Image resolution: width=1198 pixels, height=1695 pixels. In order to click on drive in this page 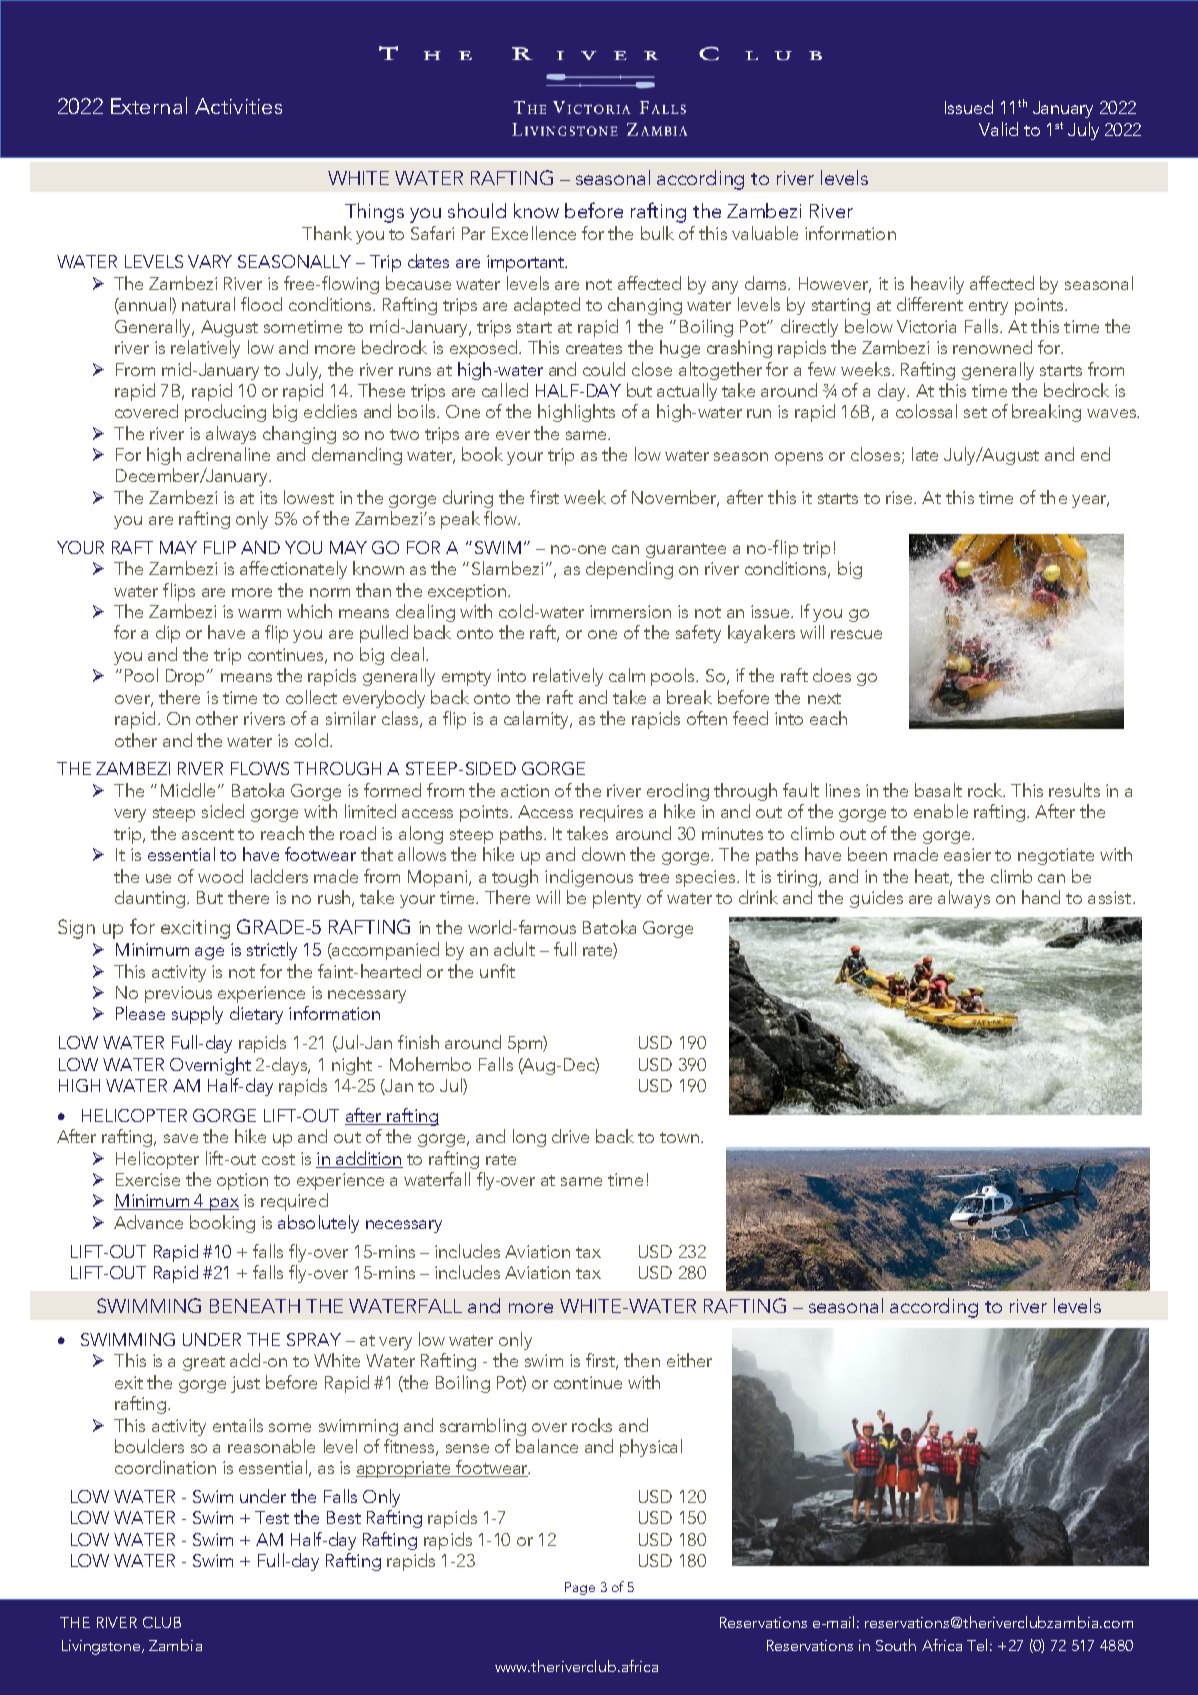, I will do `click(570, 1136)`.
